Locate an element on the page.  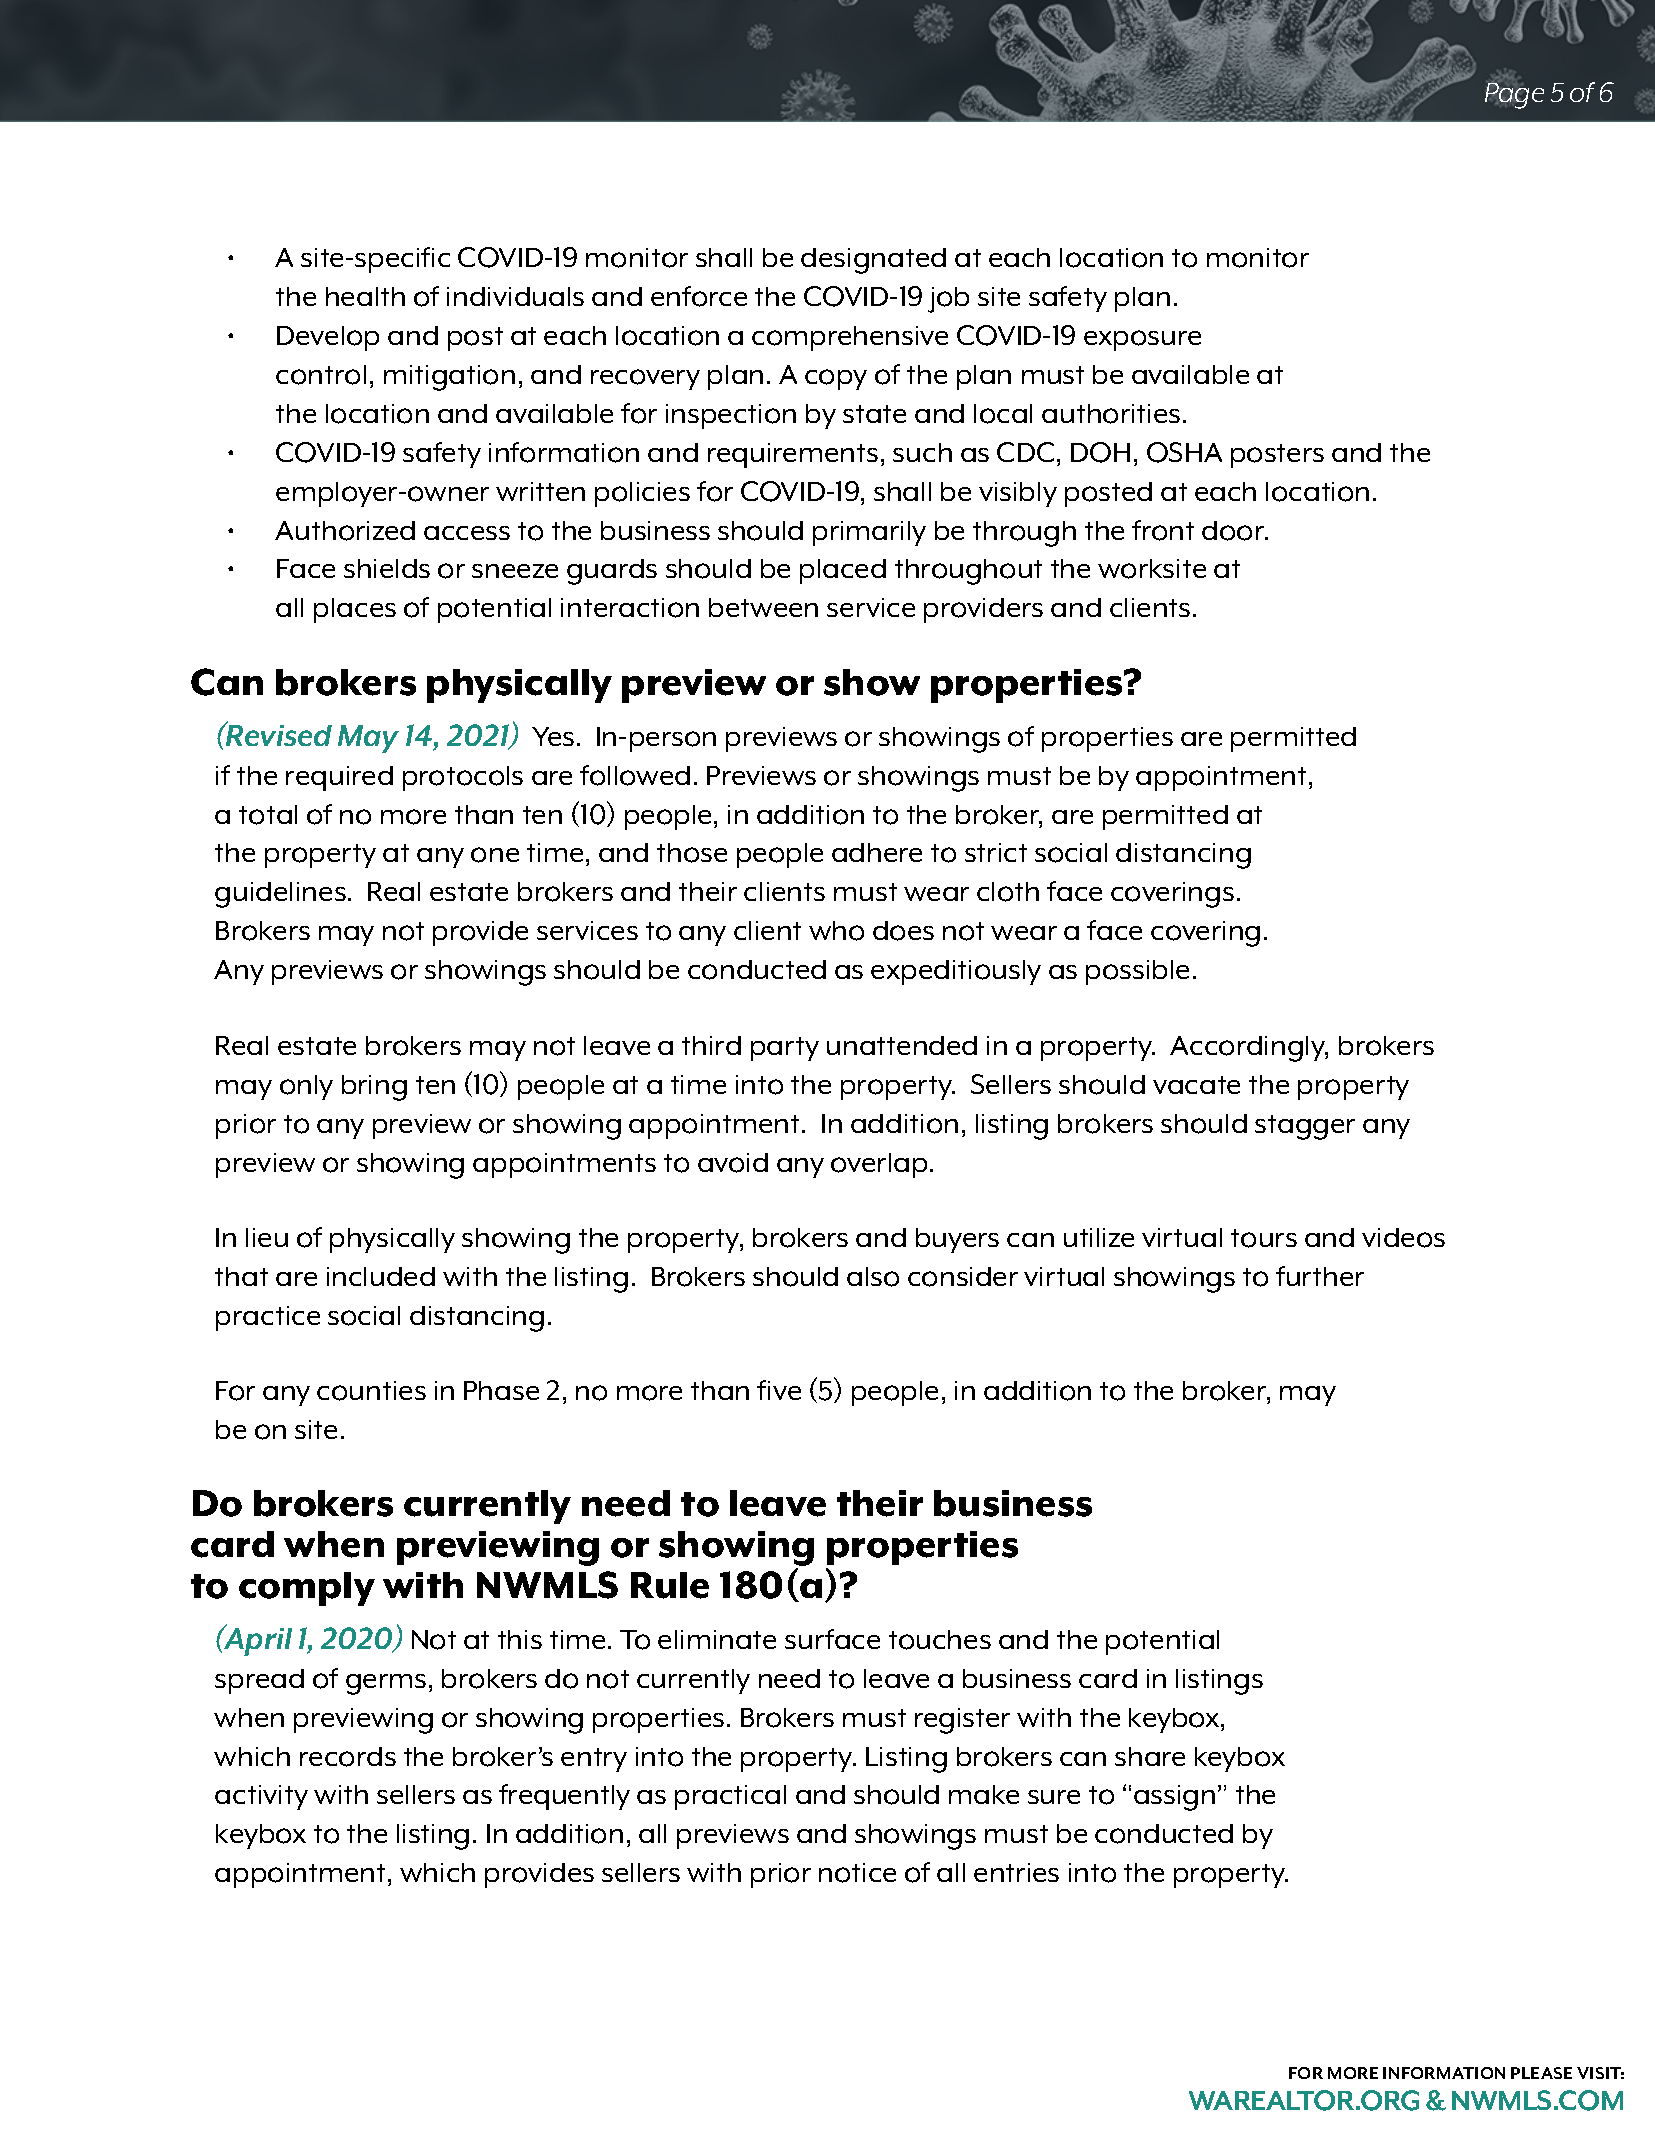
Page is located at coordinates (1514, 95).
